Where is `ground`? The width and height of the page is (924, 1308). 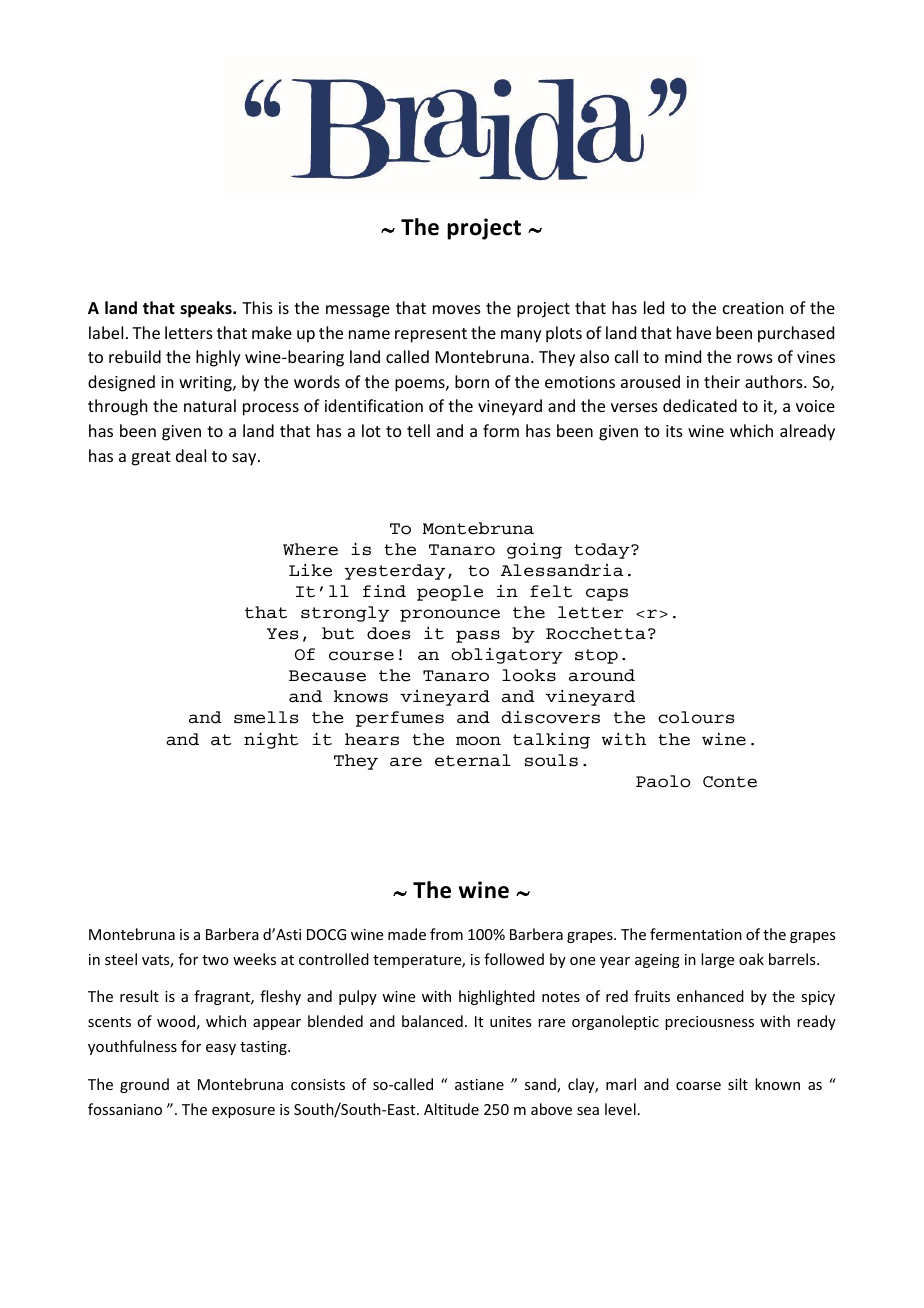
ground is located at coordinates (144, 1085).
